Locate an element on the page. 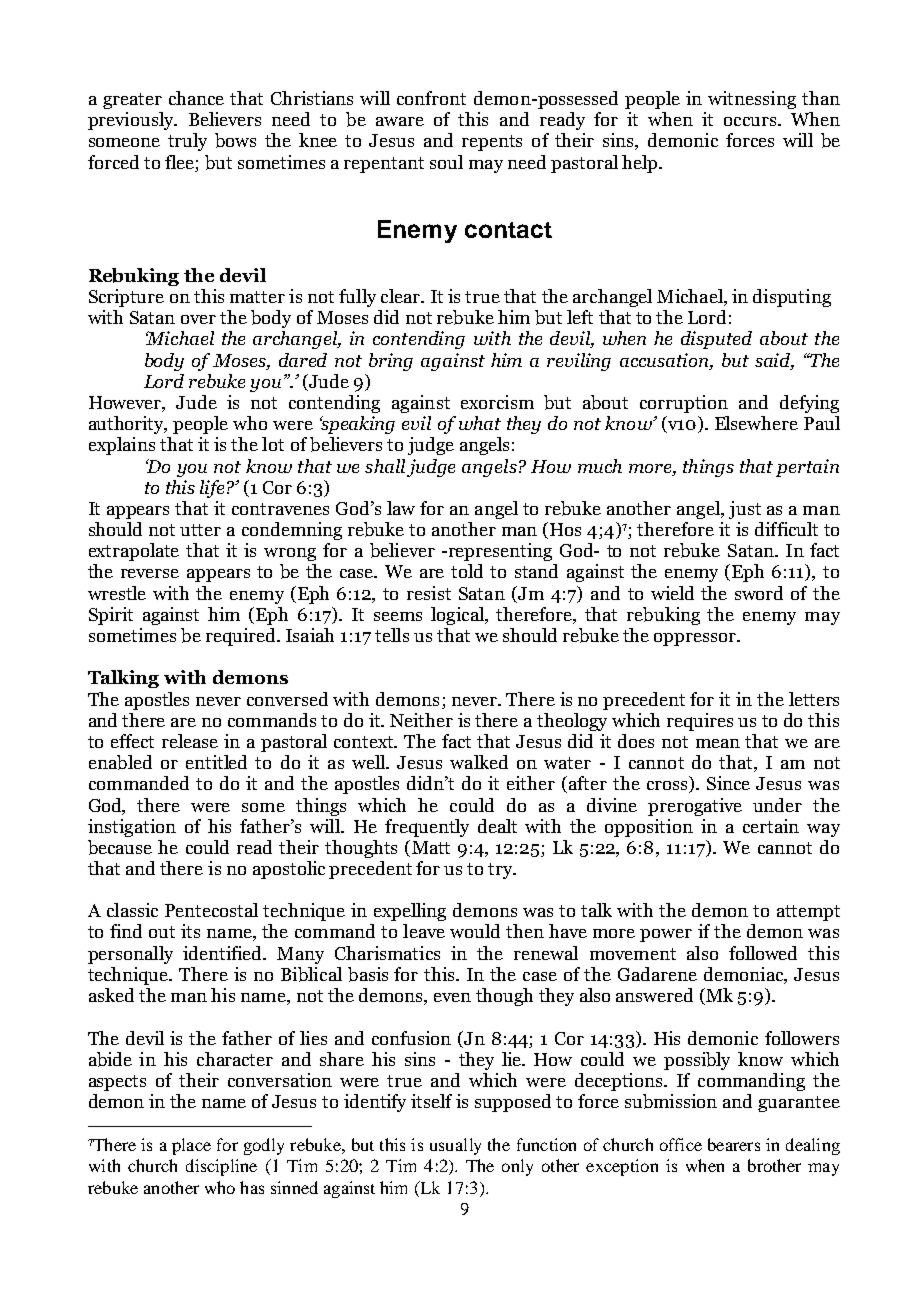  truly is located at coordinates (187, 142).
